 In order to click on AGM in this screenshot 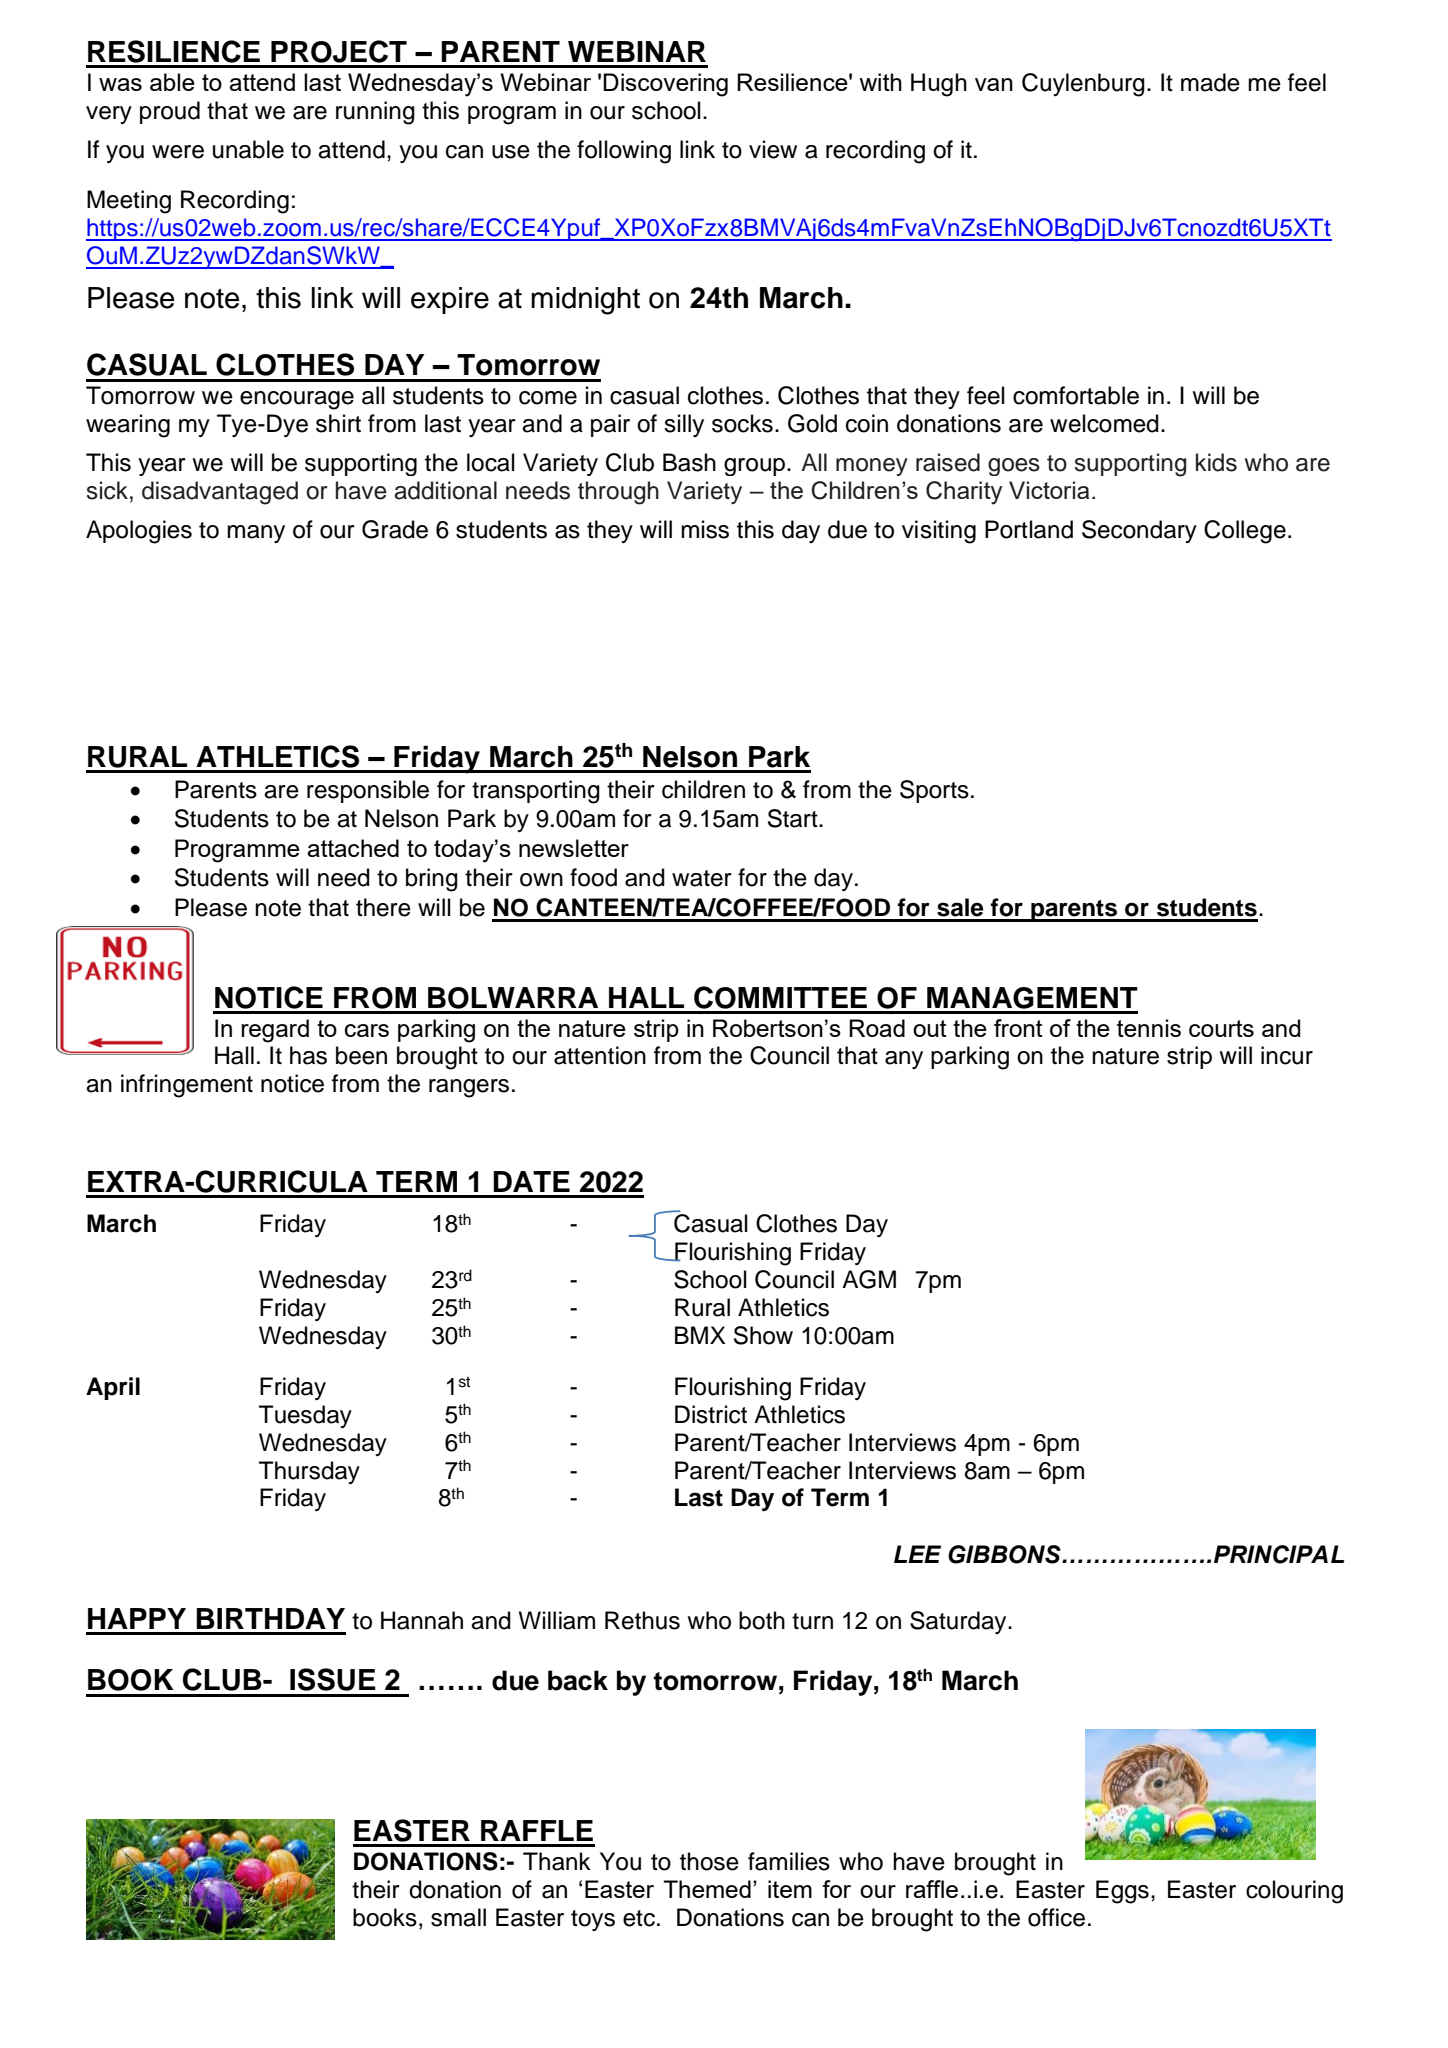, I will do `click(869, 1279)`.
